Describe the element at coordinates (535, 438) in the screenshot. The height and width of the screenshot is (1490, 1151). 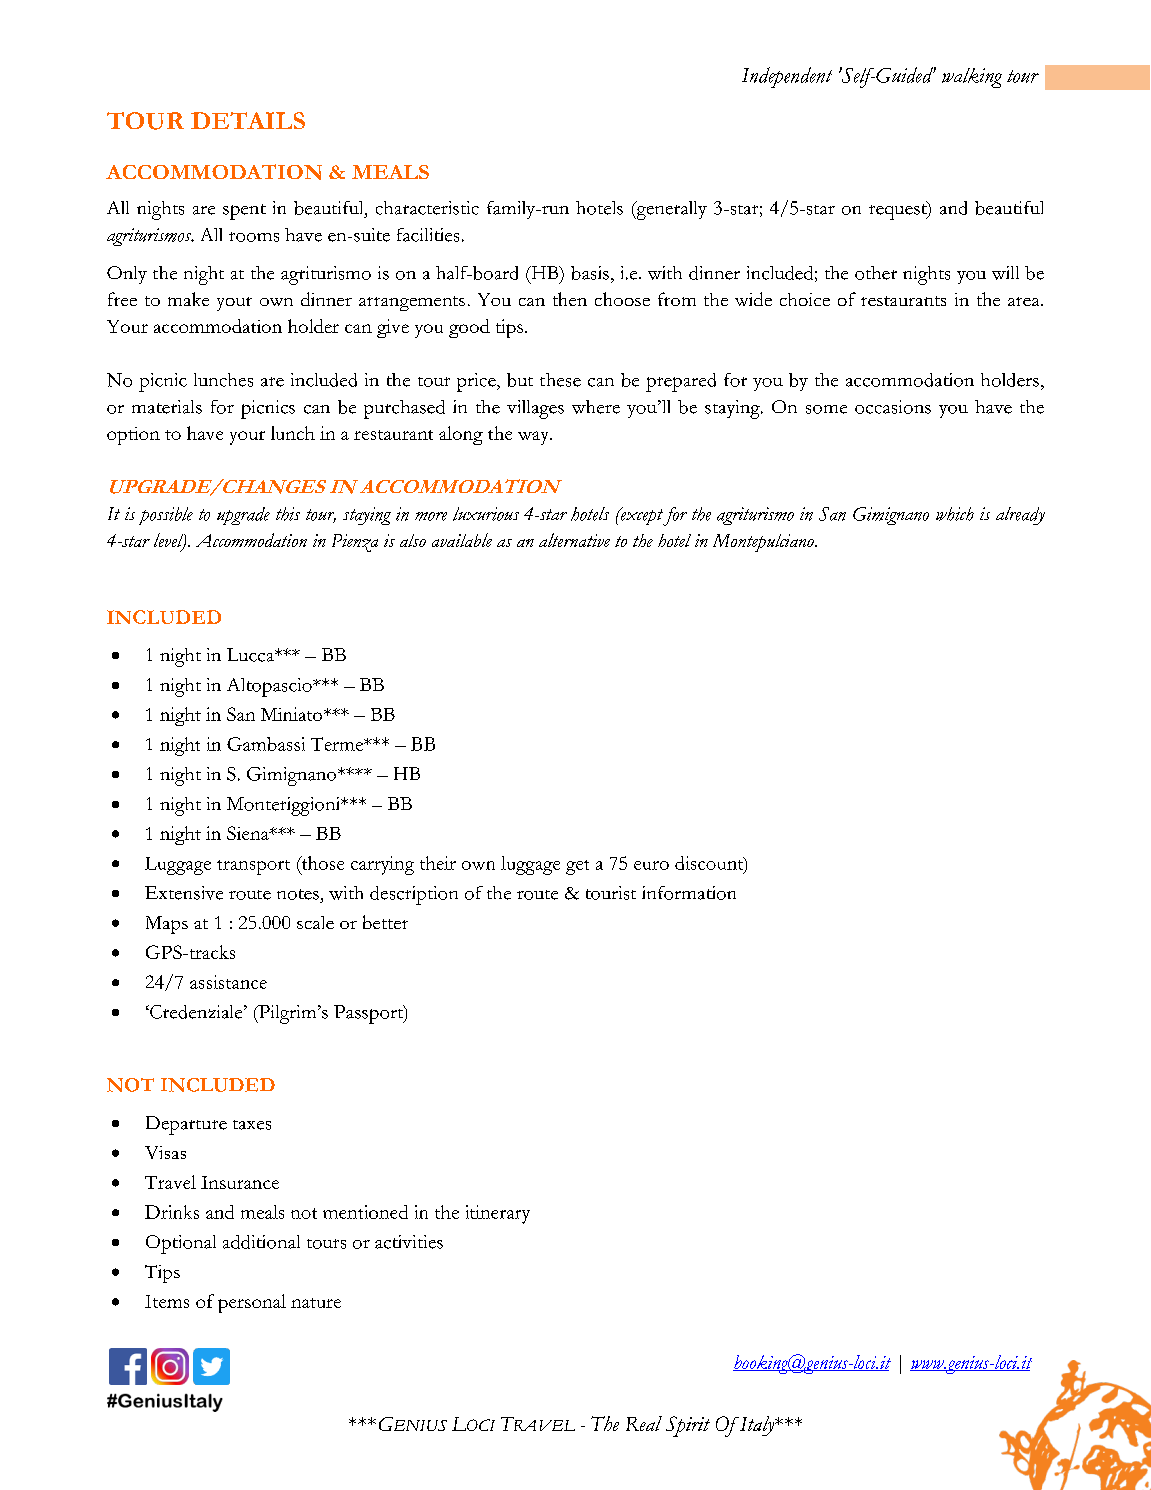
I see `way` at that location.
